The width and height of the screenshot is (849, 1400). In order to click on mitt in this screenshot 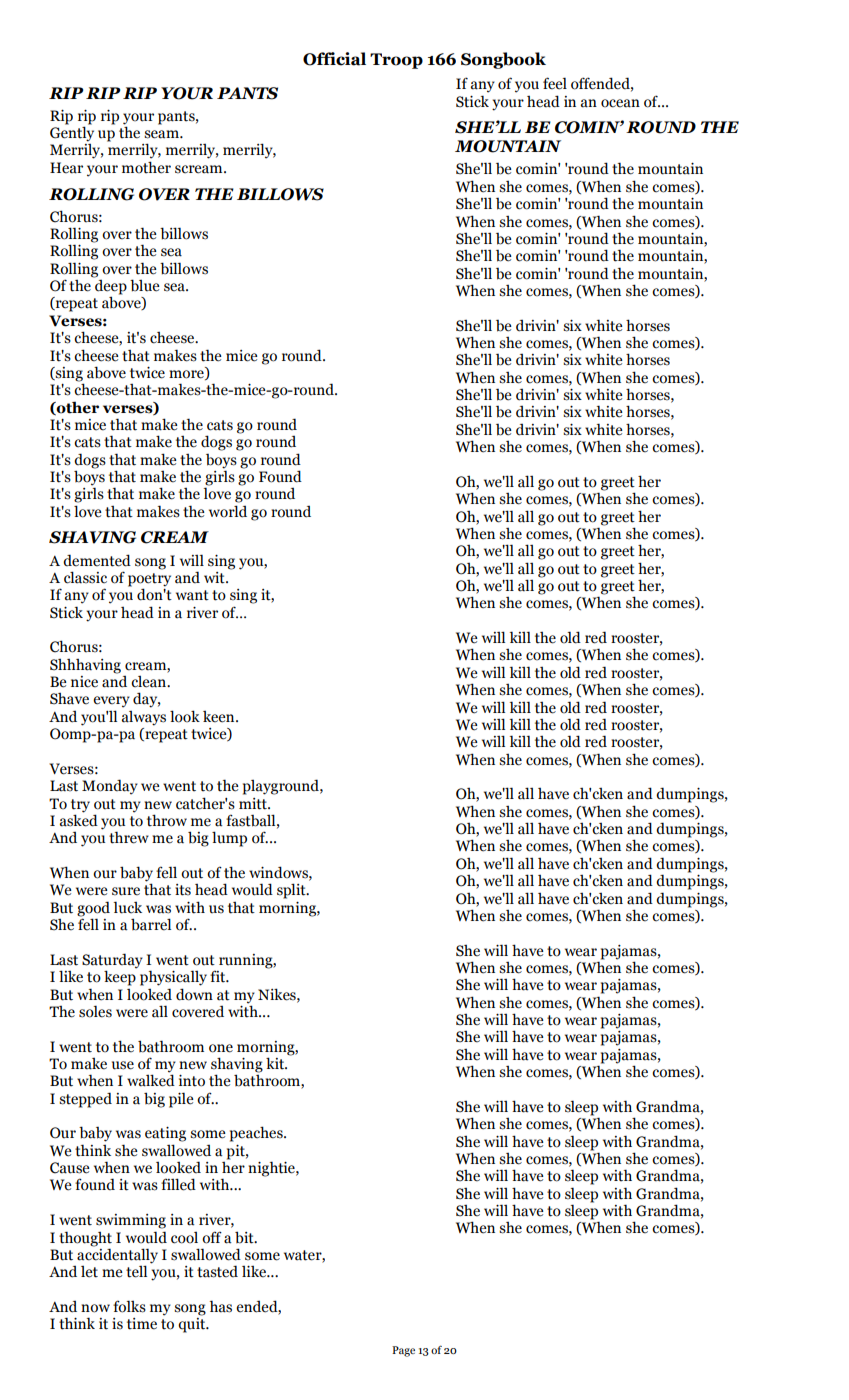, I will do `click(254, 804)`.
